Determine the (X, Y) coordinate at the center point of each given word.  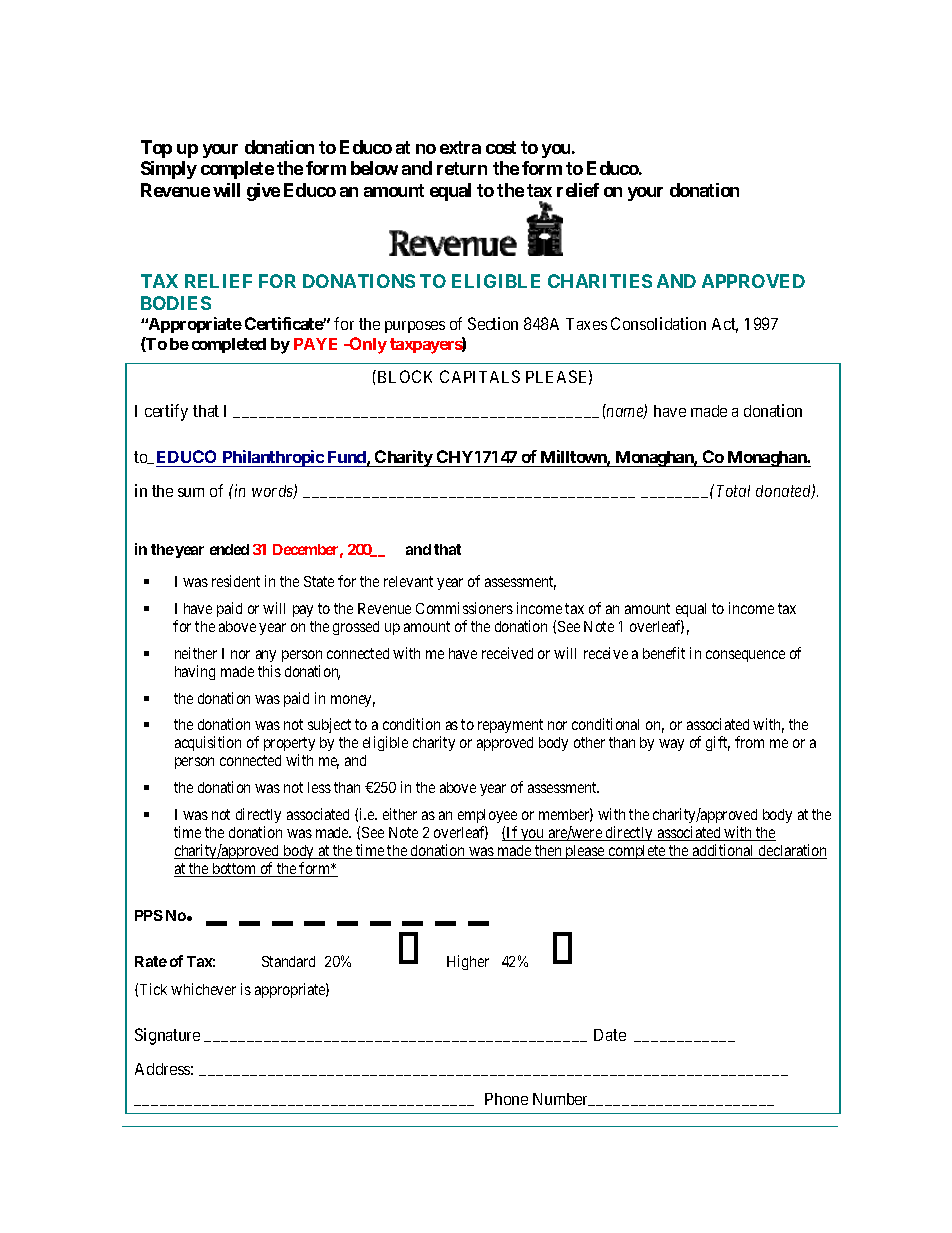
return (462, 168)
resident (236, 581)
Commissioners (464, 608)
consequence (745, 656)
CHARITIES (600, 281)
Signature (167, 1036)
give (263, 192)
